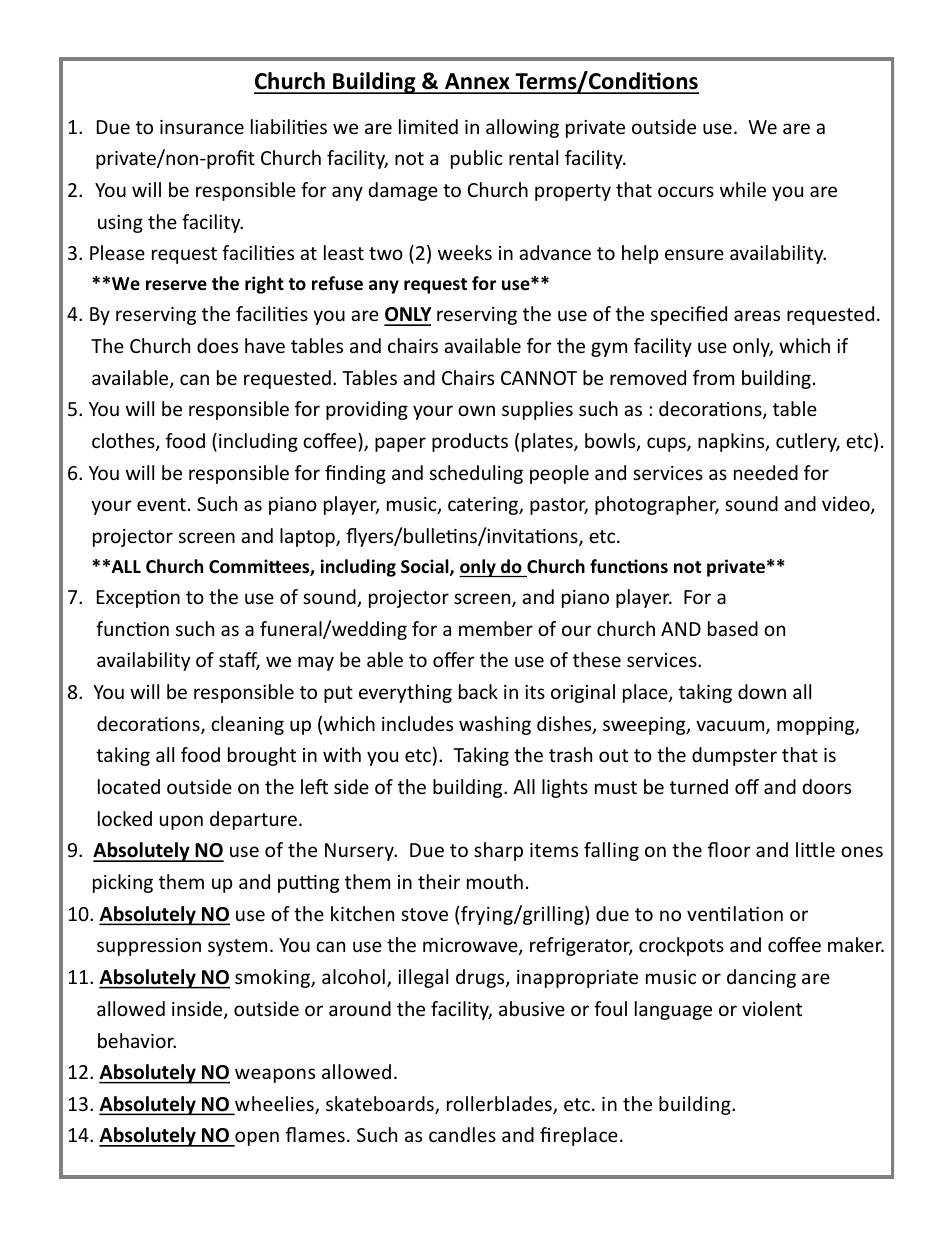 Image resolution: width=952 pixels, height=1233 pixels. What do you see at coordinates (256, 1139) in the image?
I see `open` at bounding box center [256, 1139].
